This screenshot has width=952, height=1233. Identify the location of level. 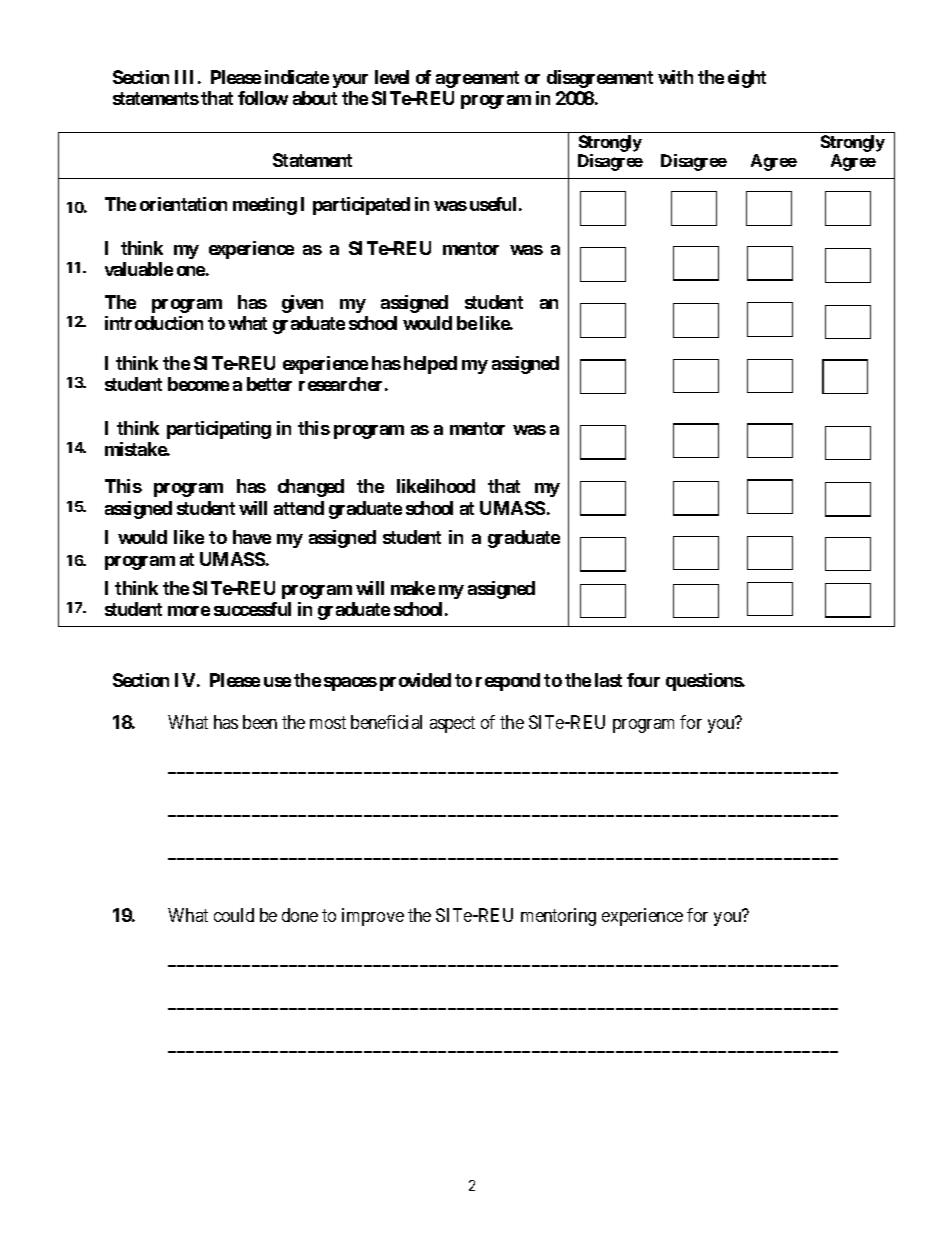
(392, 77).
